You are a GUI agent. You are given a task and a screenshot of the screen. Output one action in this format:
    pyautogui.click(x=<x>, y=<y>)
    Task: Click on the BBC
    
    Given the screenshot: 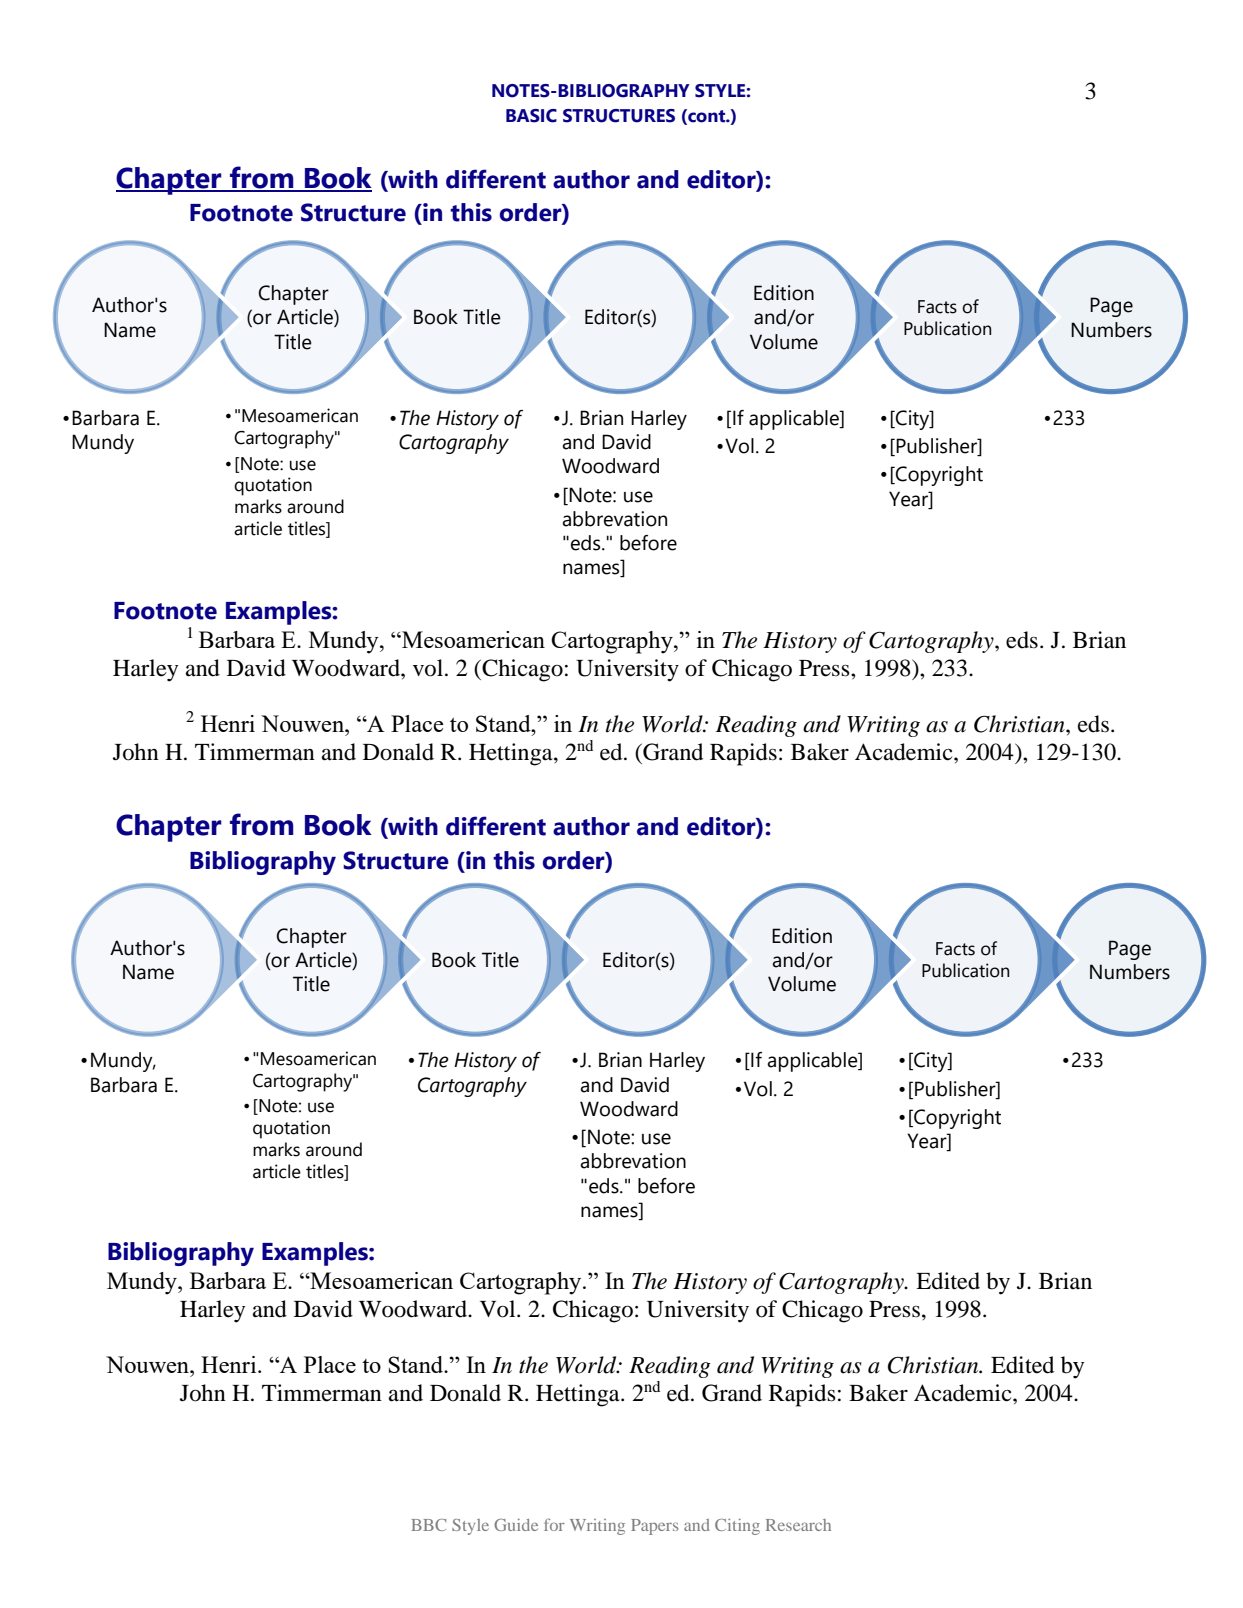 What is the action you would take?
    pyautogui.click(x=428, y=1525)
